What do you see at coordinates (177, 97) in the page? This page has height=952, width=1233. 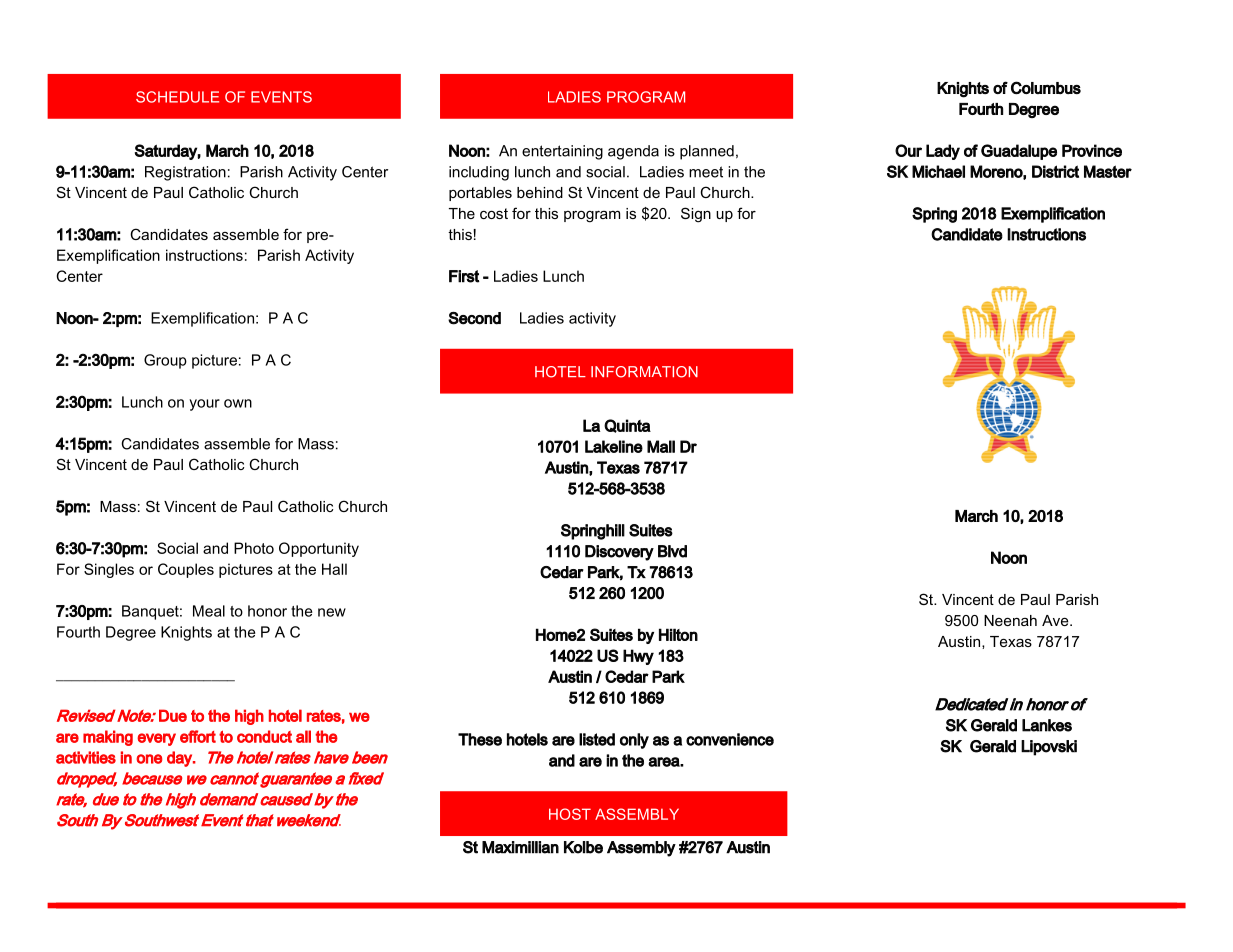 I see `SCHEDULE` at bounding box center [177, 97].
